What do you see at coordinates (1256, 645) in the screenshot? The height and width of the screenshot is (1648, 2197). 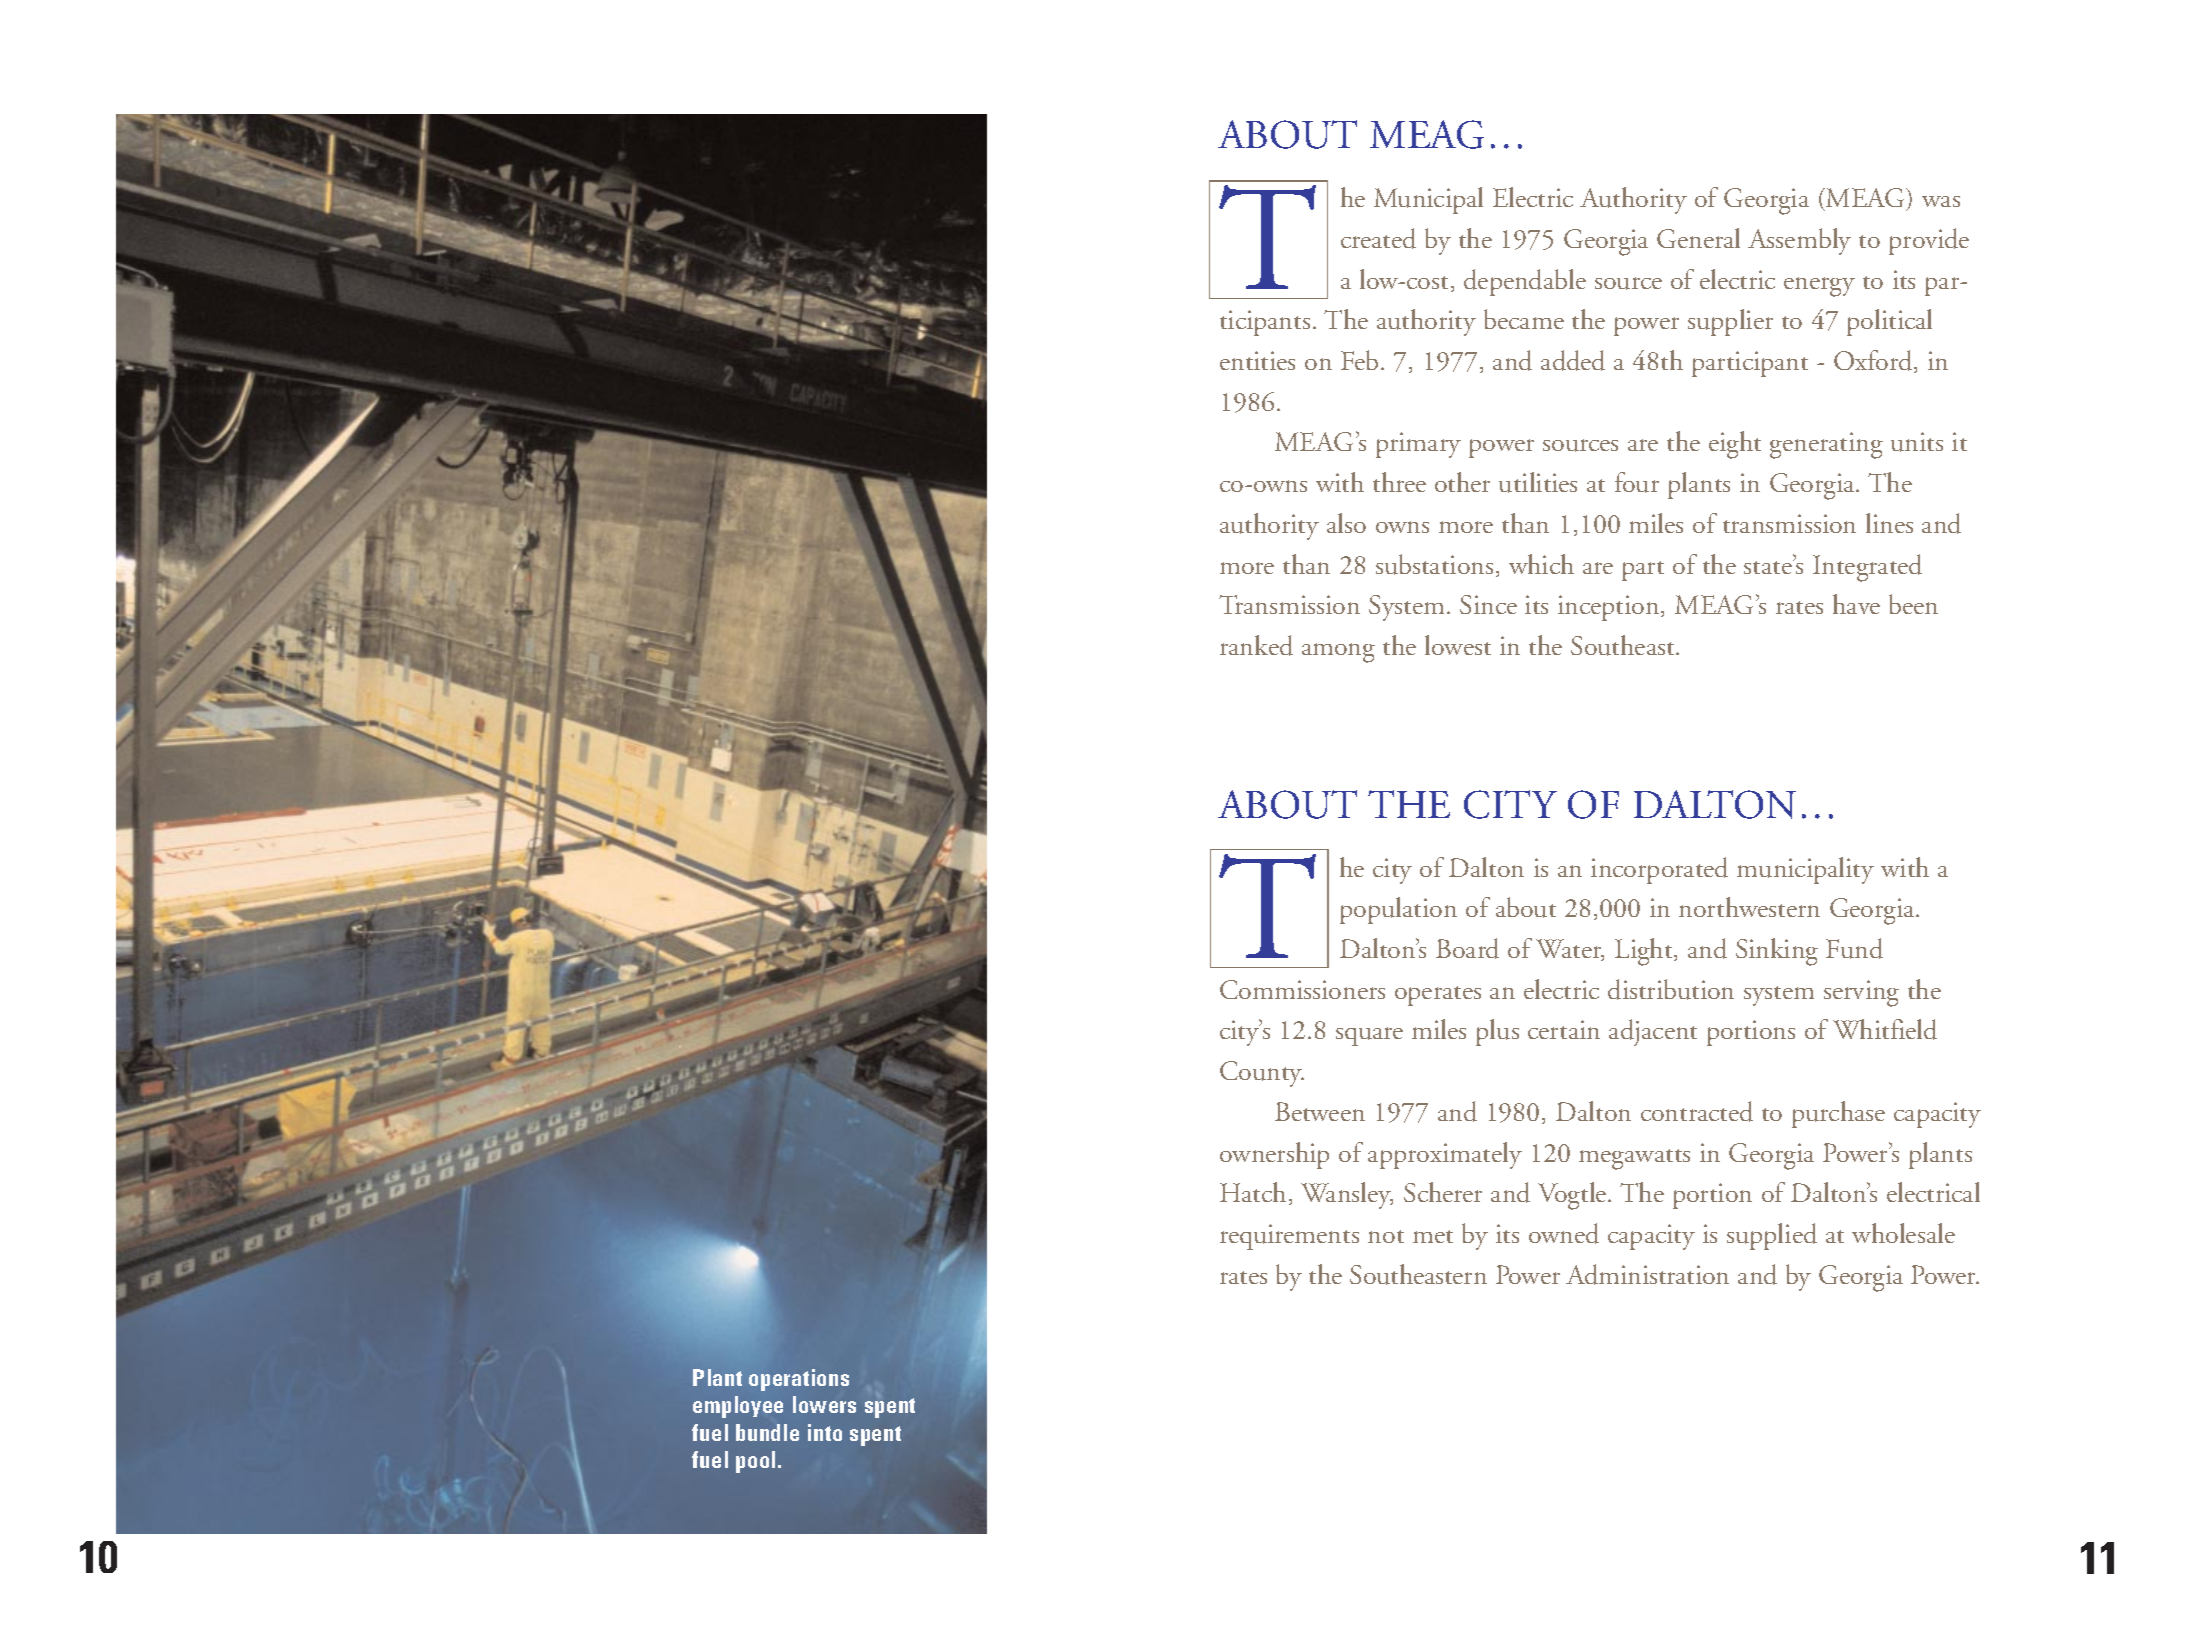 I see `ranked` at bounding box center [1256, 645].
